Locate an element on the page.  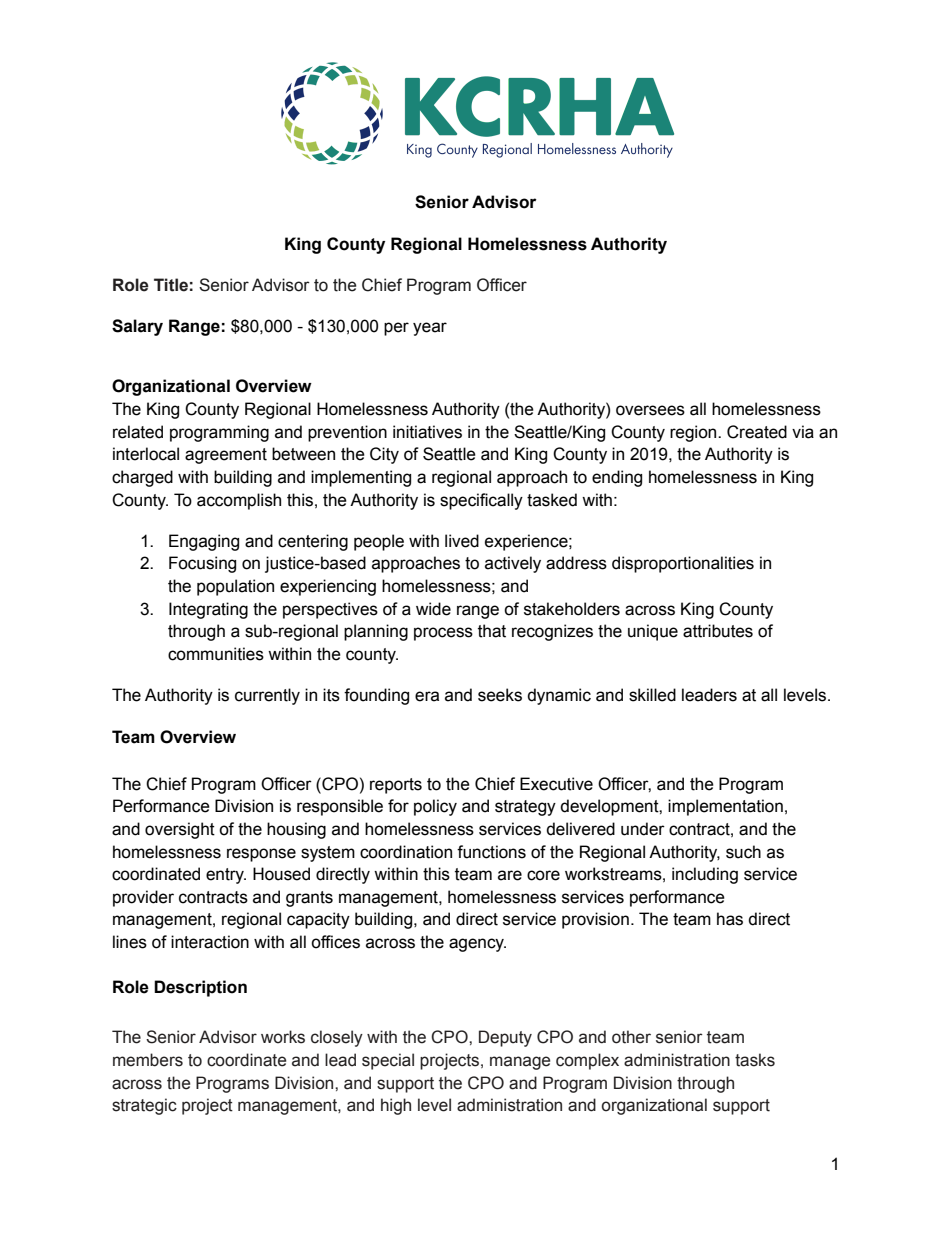
oversees is located at coordinates (650, 410).
